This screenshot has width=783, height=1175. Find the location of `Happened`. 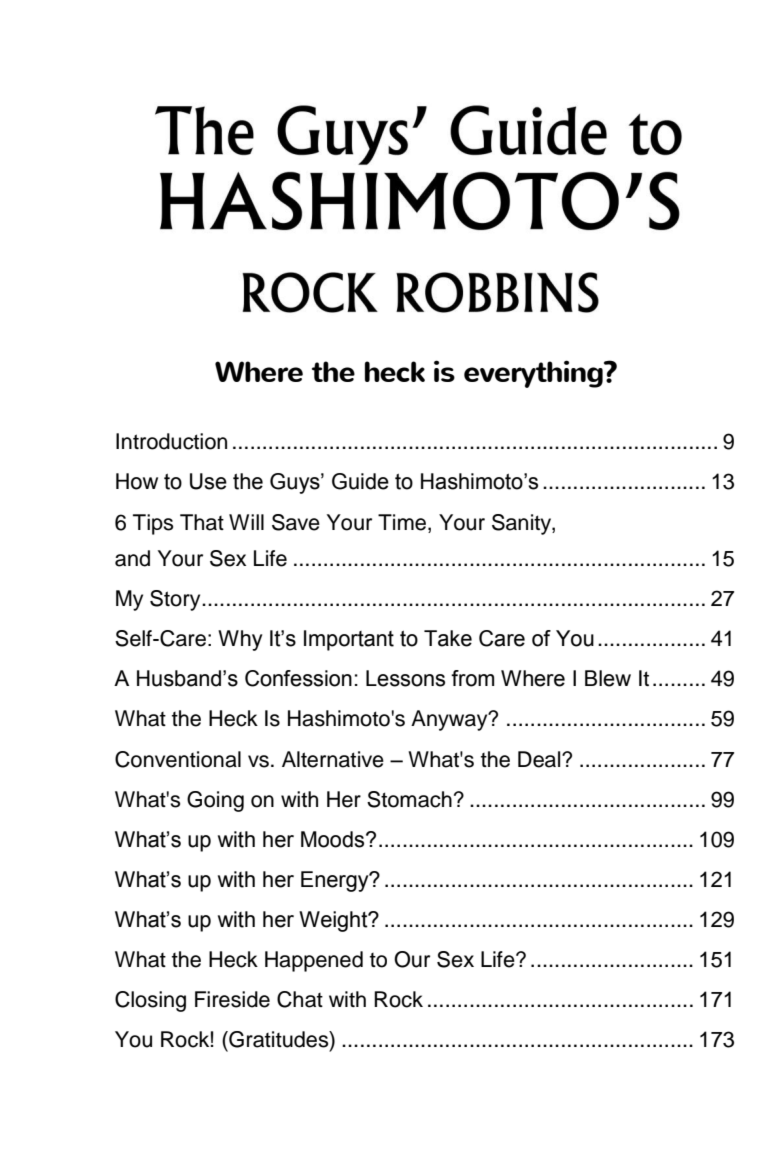

Happened is located at coordinates (314, 961).
